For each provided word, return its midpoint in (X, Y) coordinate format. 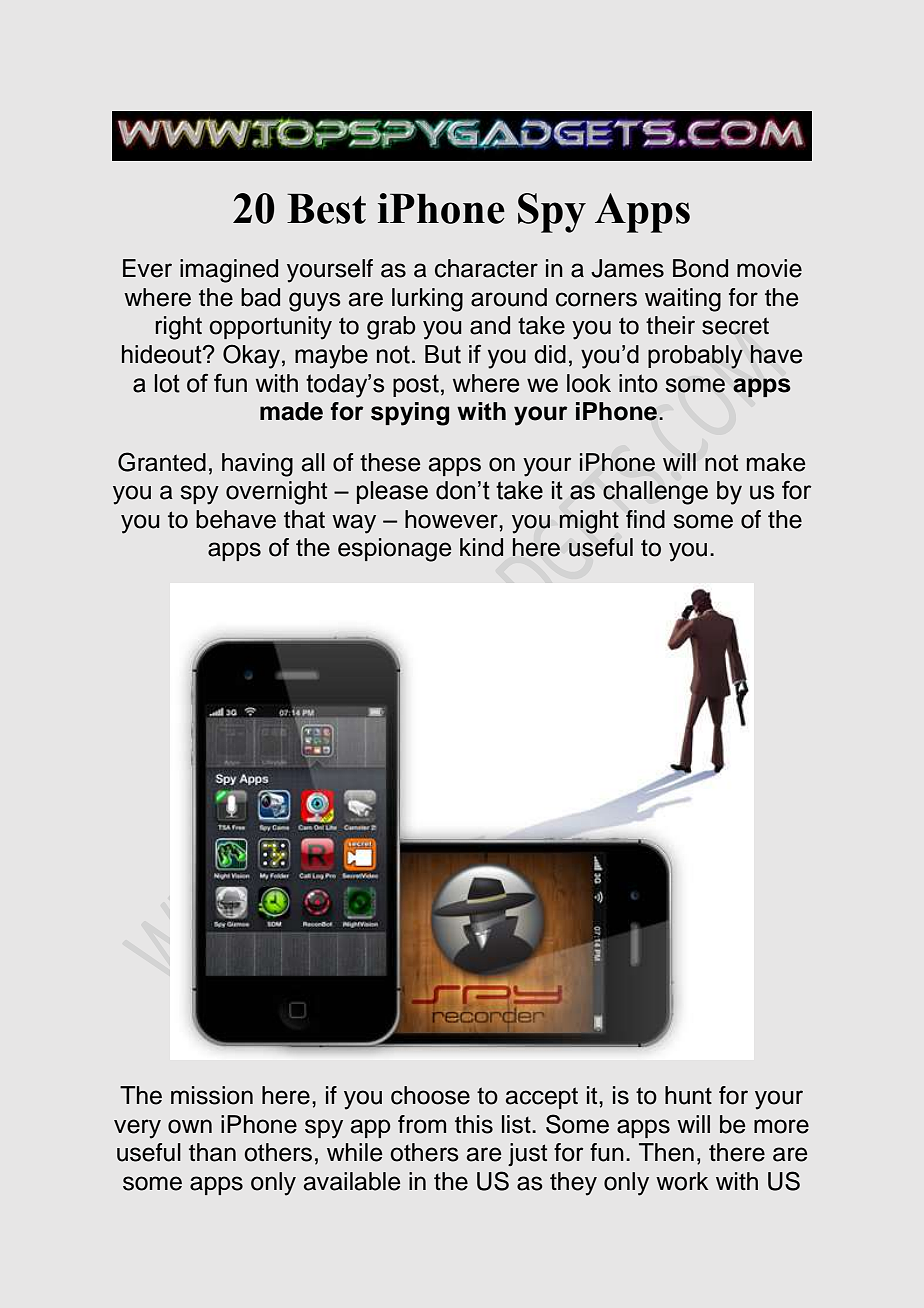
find (645, 519)
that (304, 519)
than (212, 1152)
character (486, 268)
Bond (700, 268)
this (474, 1124)
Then (666, 1152)
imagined (229, 271)
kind (481, 547)
